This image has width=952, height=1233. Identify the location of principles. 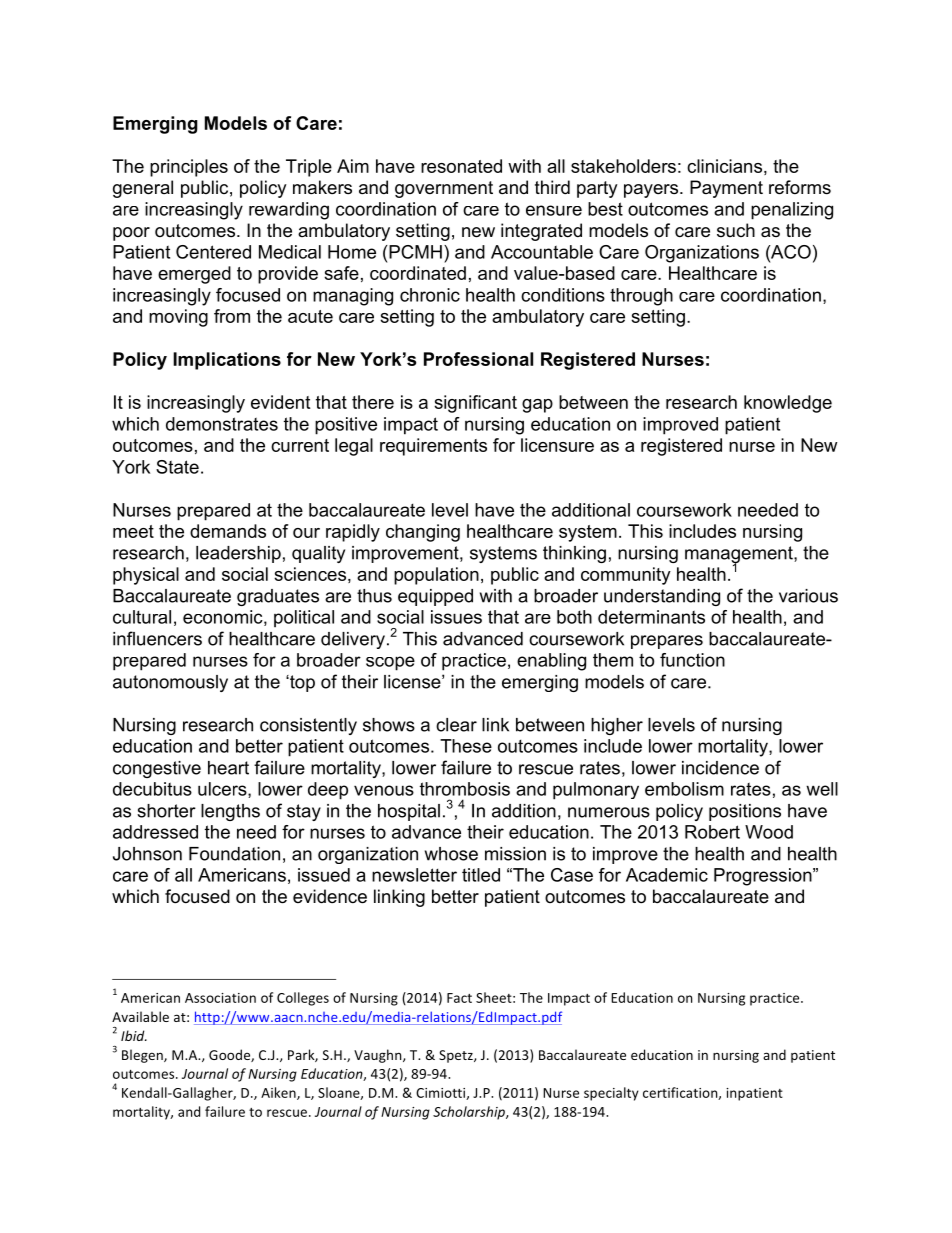
(189, 168).
